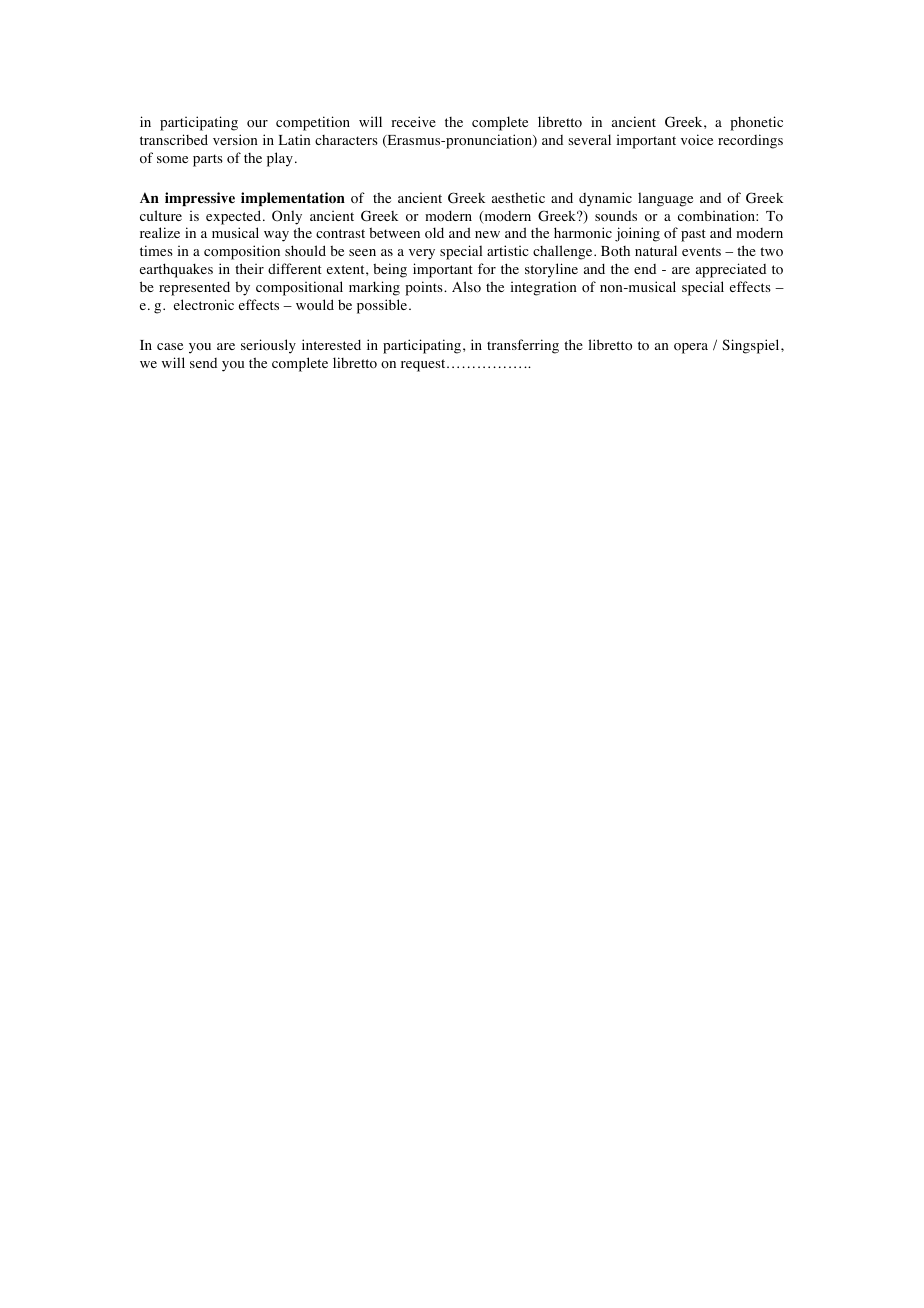 This screenshot has height=1308, width=924. Describe the element at coordinates (424, 365) in the screenshot. I see `request` at that location.
